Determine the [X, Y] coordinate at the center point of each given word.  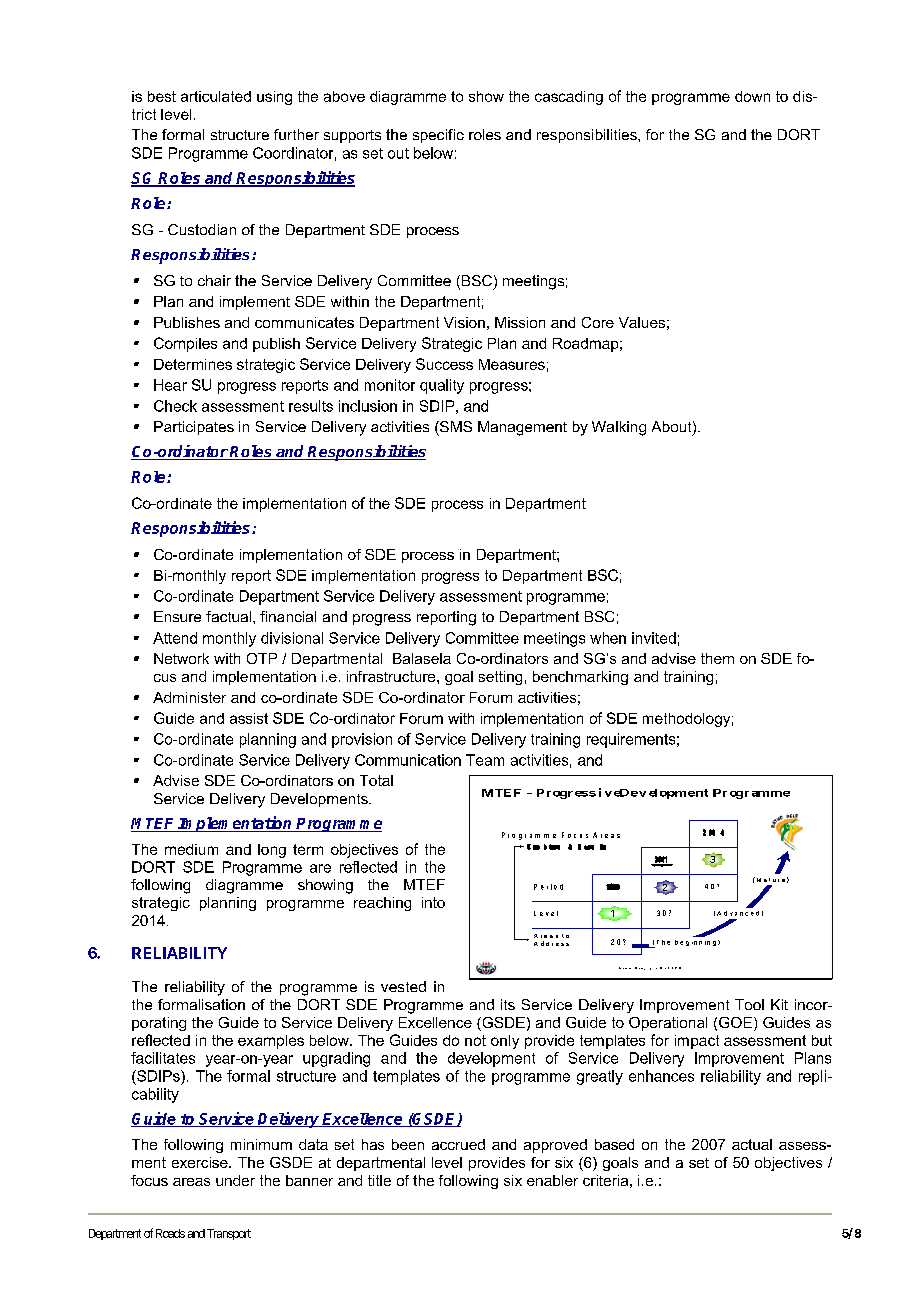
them [717, 658]
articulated [216, 96]
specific [438, 136]
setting [500, 678]
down [752, 96]
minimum [261, 1144]
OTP [262, 658]
